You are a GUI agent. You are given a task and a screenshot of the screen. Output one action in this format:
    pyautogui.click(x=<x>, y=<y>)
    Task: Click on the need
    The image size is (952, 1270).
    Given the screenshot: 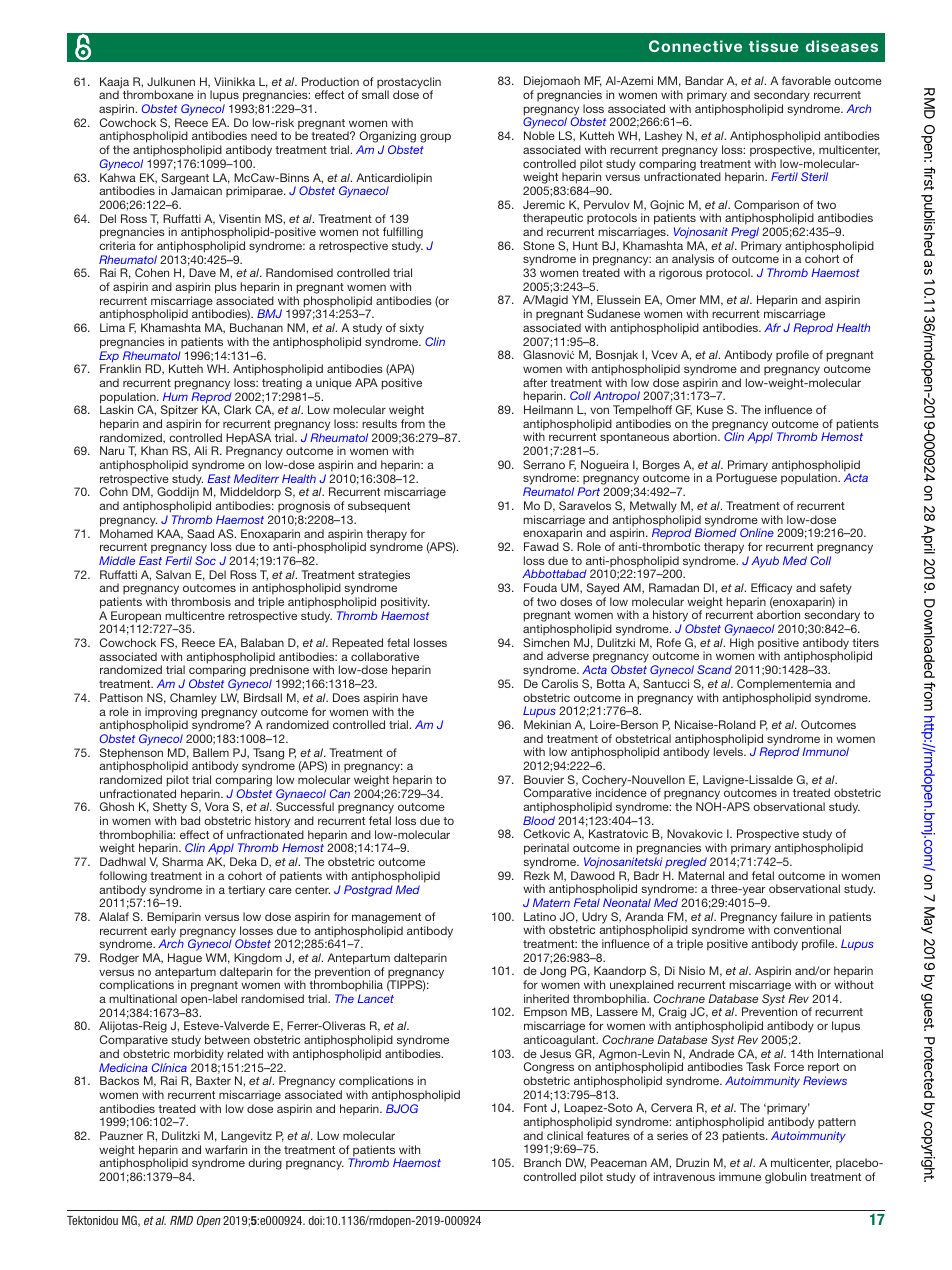 What is the action you would take?
    pyautogui.click(x=264, y=135)
